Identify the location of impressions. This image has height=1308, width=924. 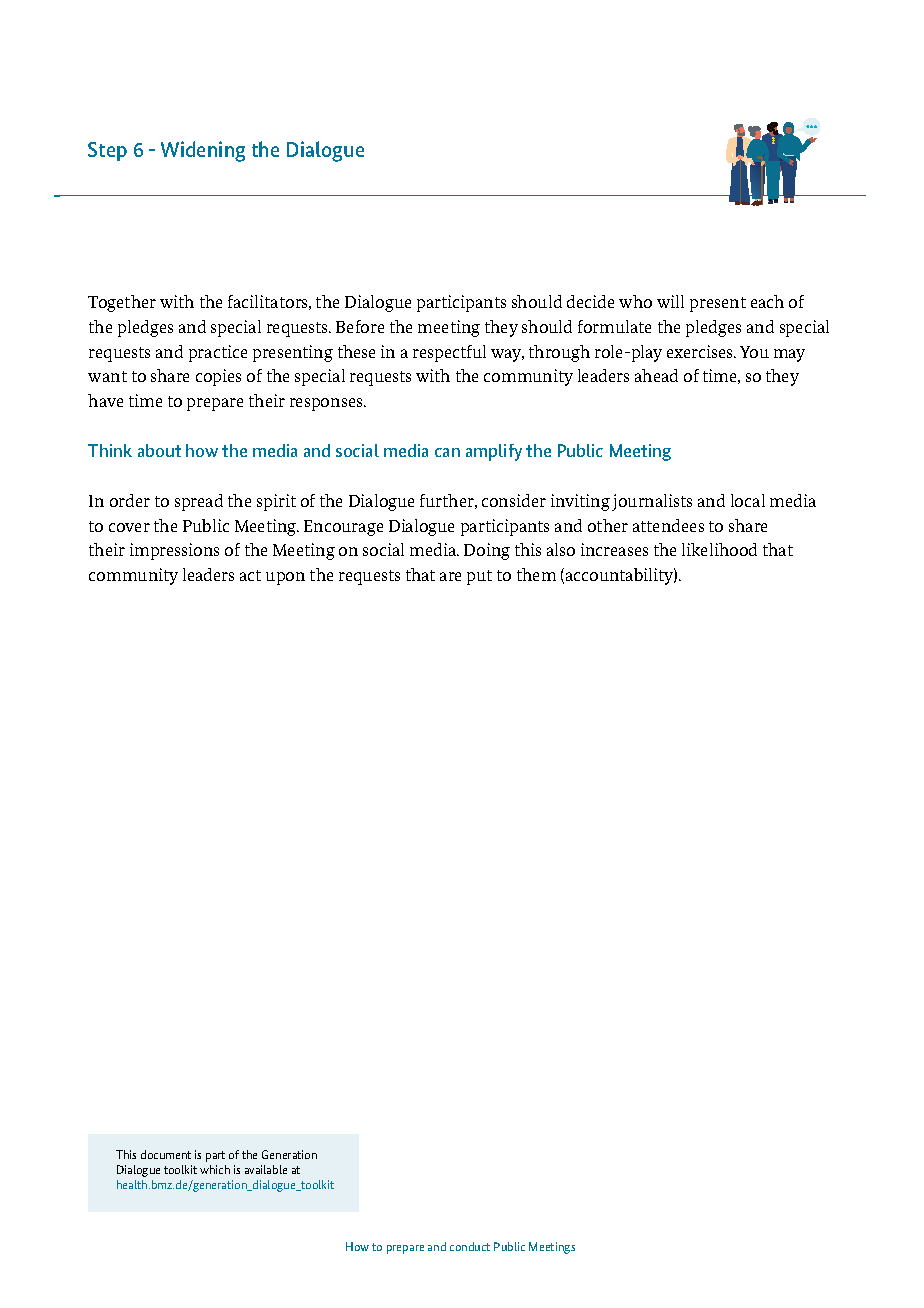
(174, 551).
